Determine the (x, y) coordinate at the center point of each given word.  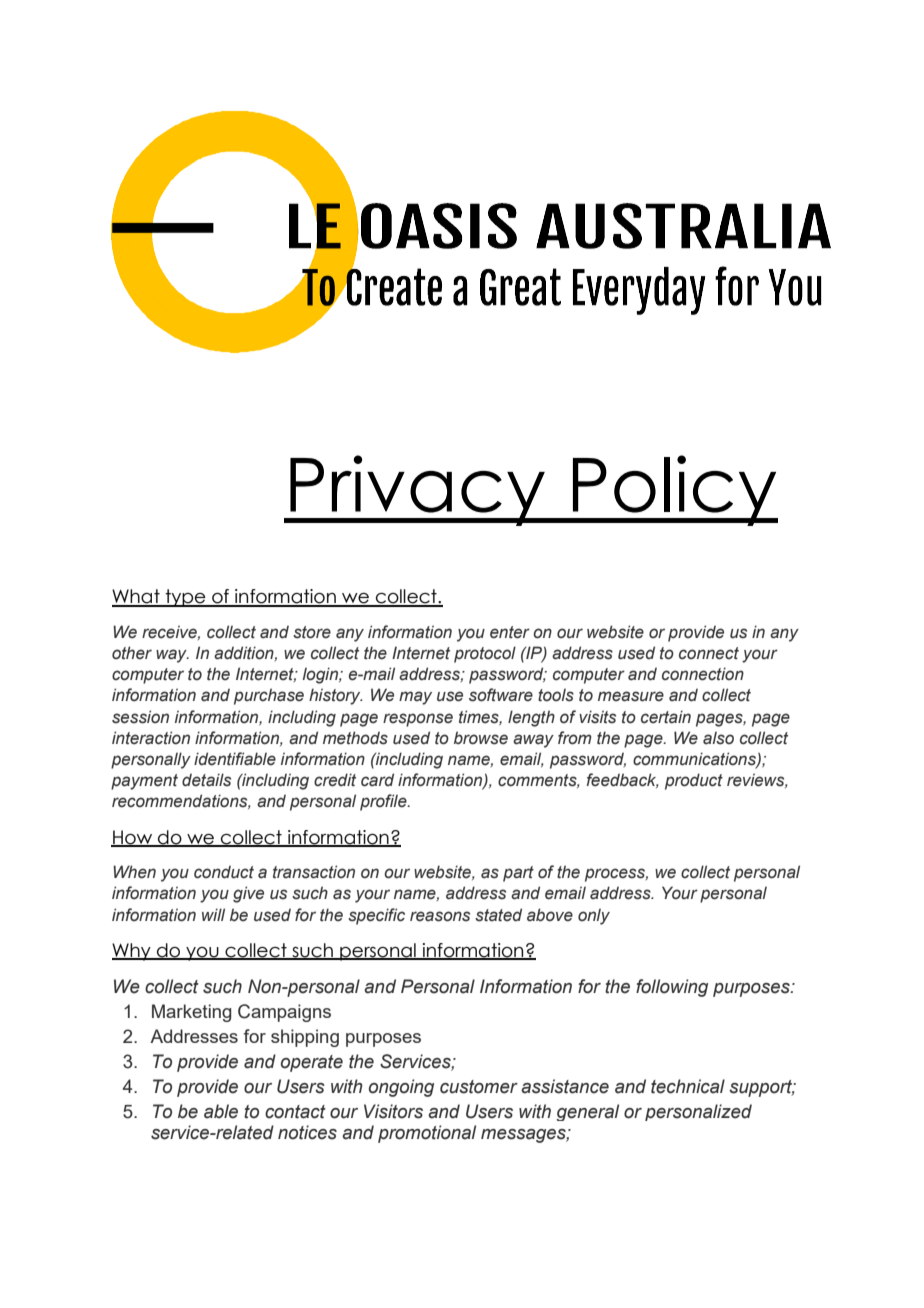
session (140, 717)
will (213, 914)
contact (295, 1112)
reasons (440, 916)
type (186, 598)
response (418, 720)
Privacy (417, 490)
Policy (674, 490)
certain (666, 717)
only (594, 917)
